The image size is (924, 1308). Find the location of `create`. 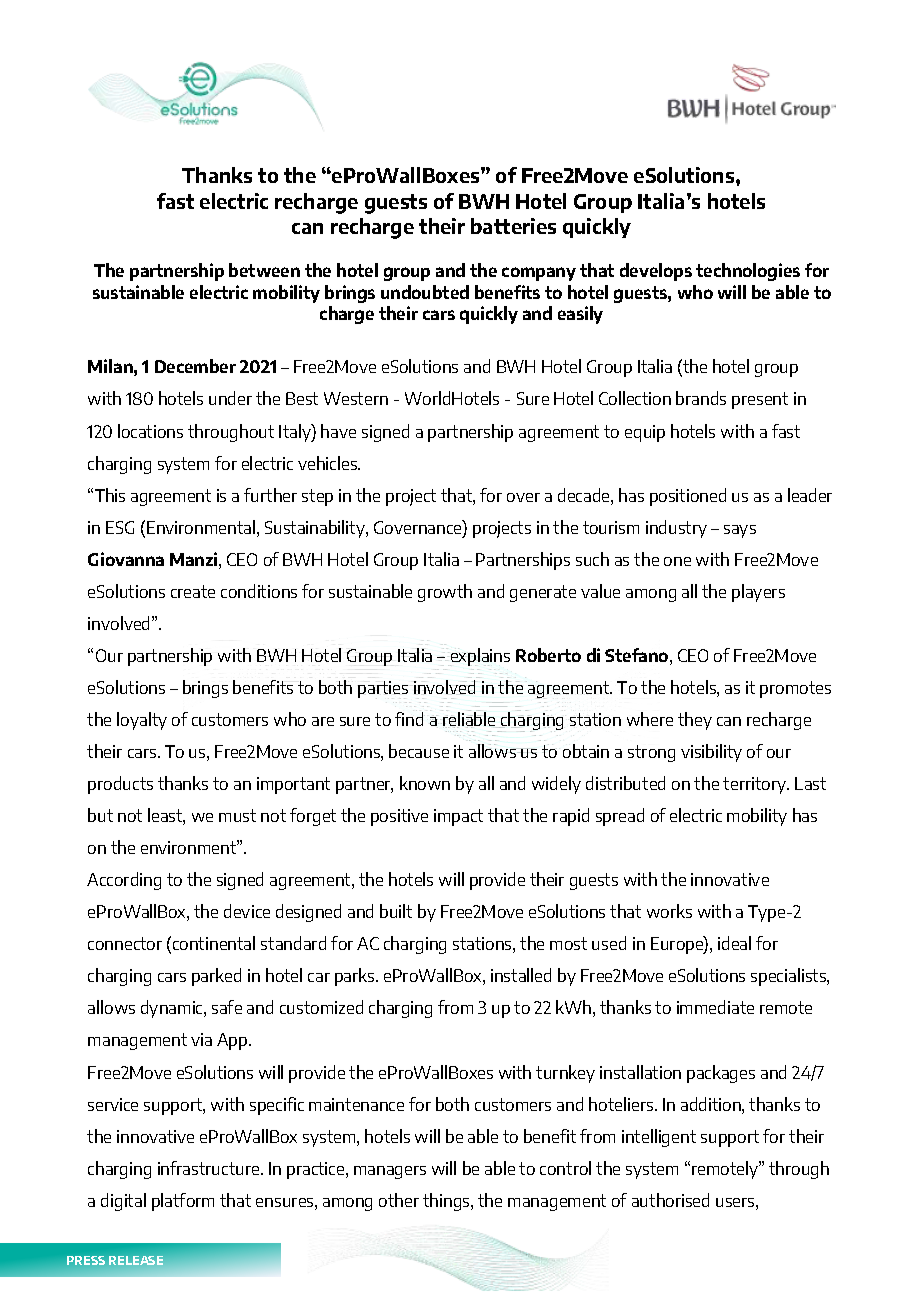

create is located at coordinates (193, 591).
